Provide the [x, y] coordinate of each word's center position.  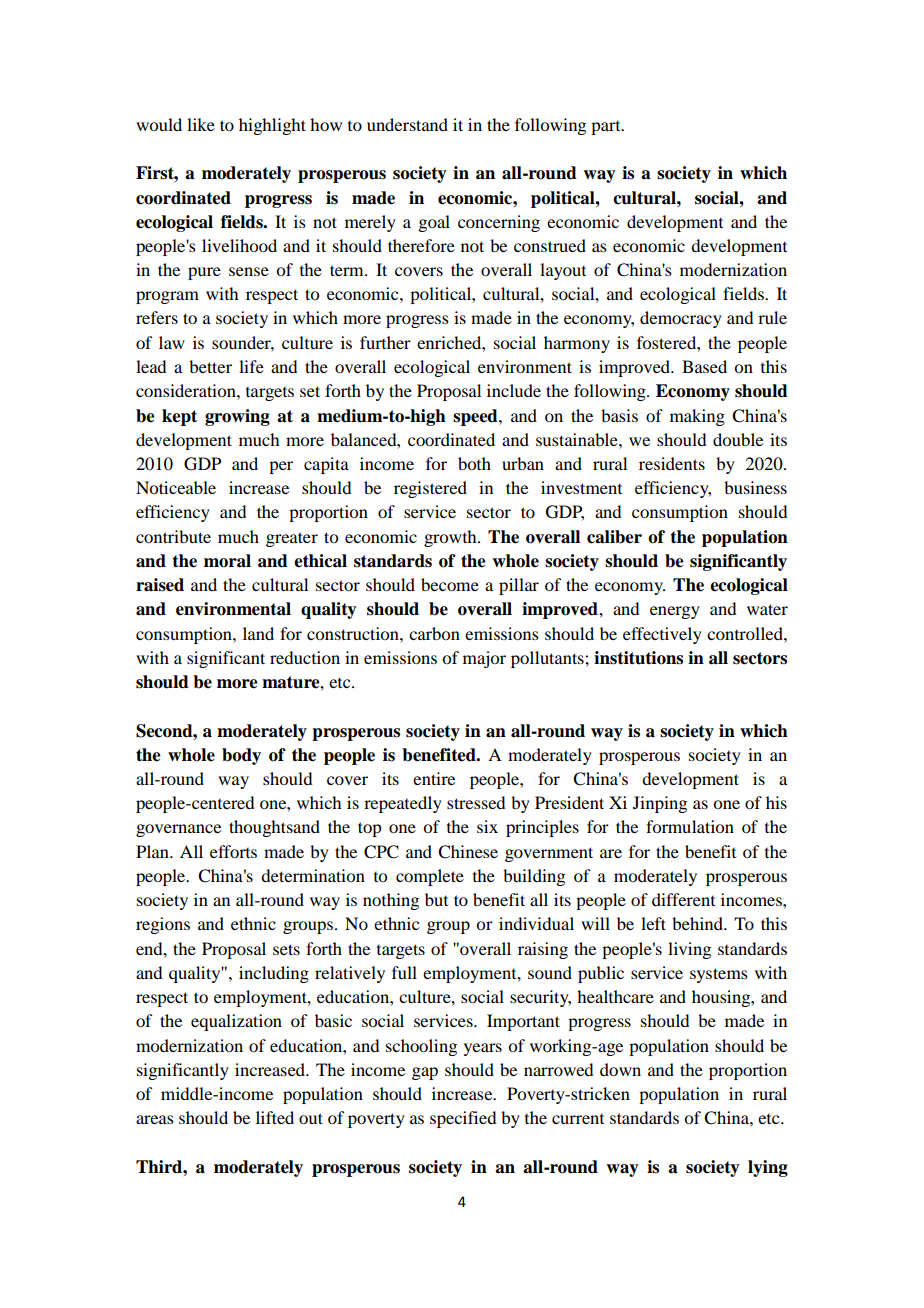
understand [407, 124]
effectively [662, 635]
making [697, 417]
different [683, 899]
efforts [233, 851]
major [484, 659]
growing [237, 417]
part [607, 128]
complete [430, 877]
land [258, 633]
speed [476, 417]
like [201, 124]
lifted [275, 1117]
